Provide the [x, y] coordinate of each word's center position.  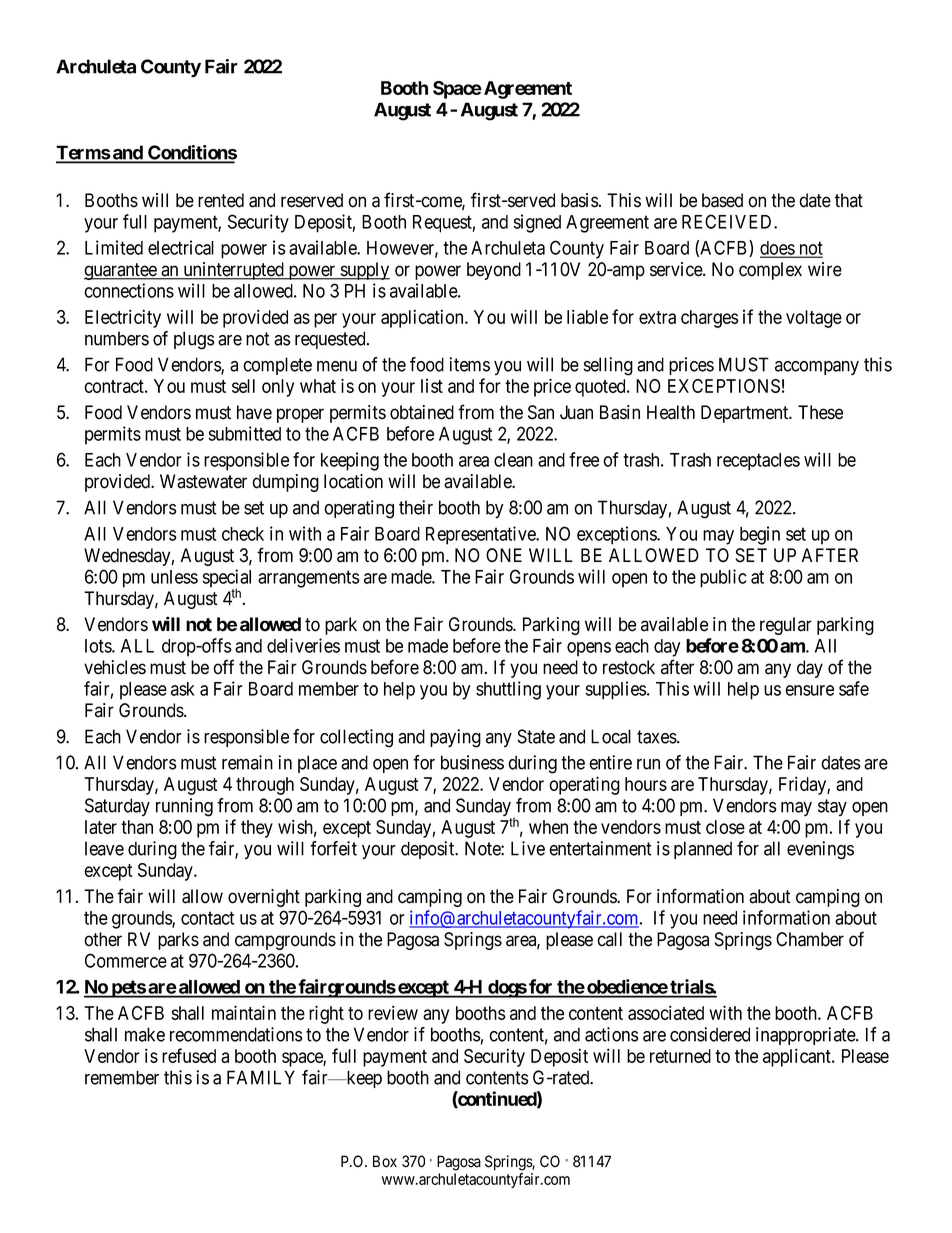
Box [385, 1161]
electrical [181, 247]
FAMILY [261, 1077]
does [778, 249]
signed [537, 223]
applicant [798, 1057]
